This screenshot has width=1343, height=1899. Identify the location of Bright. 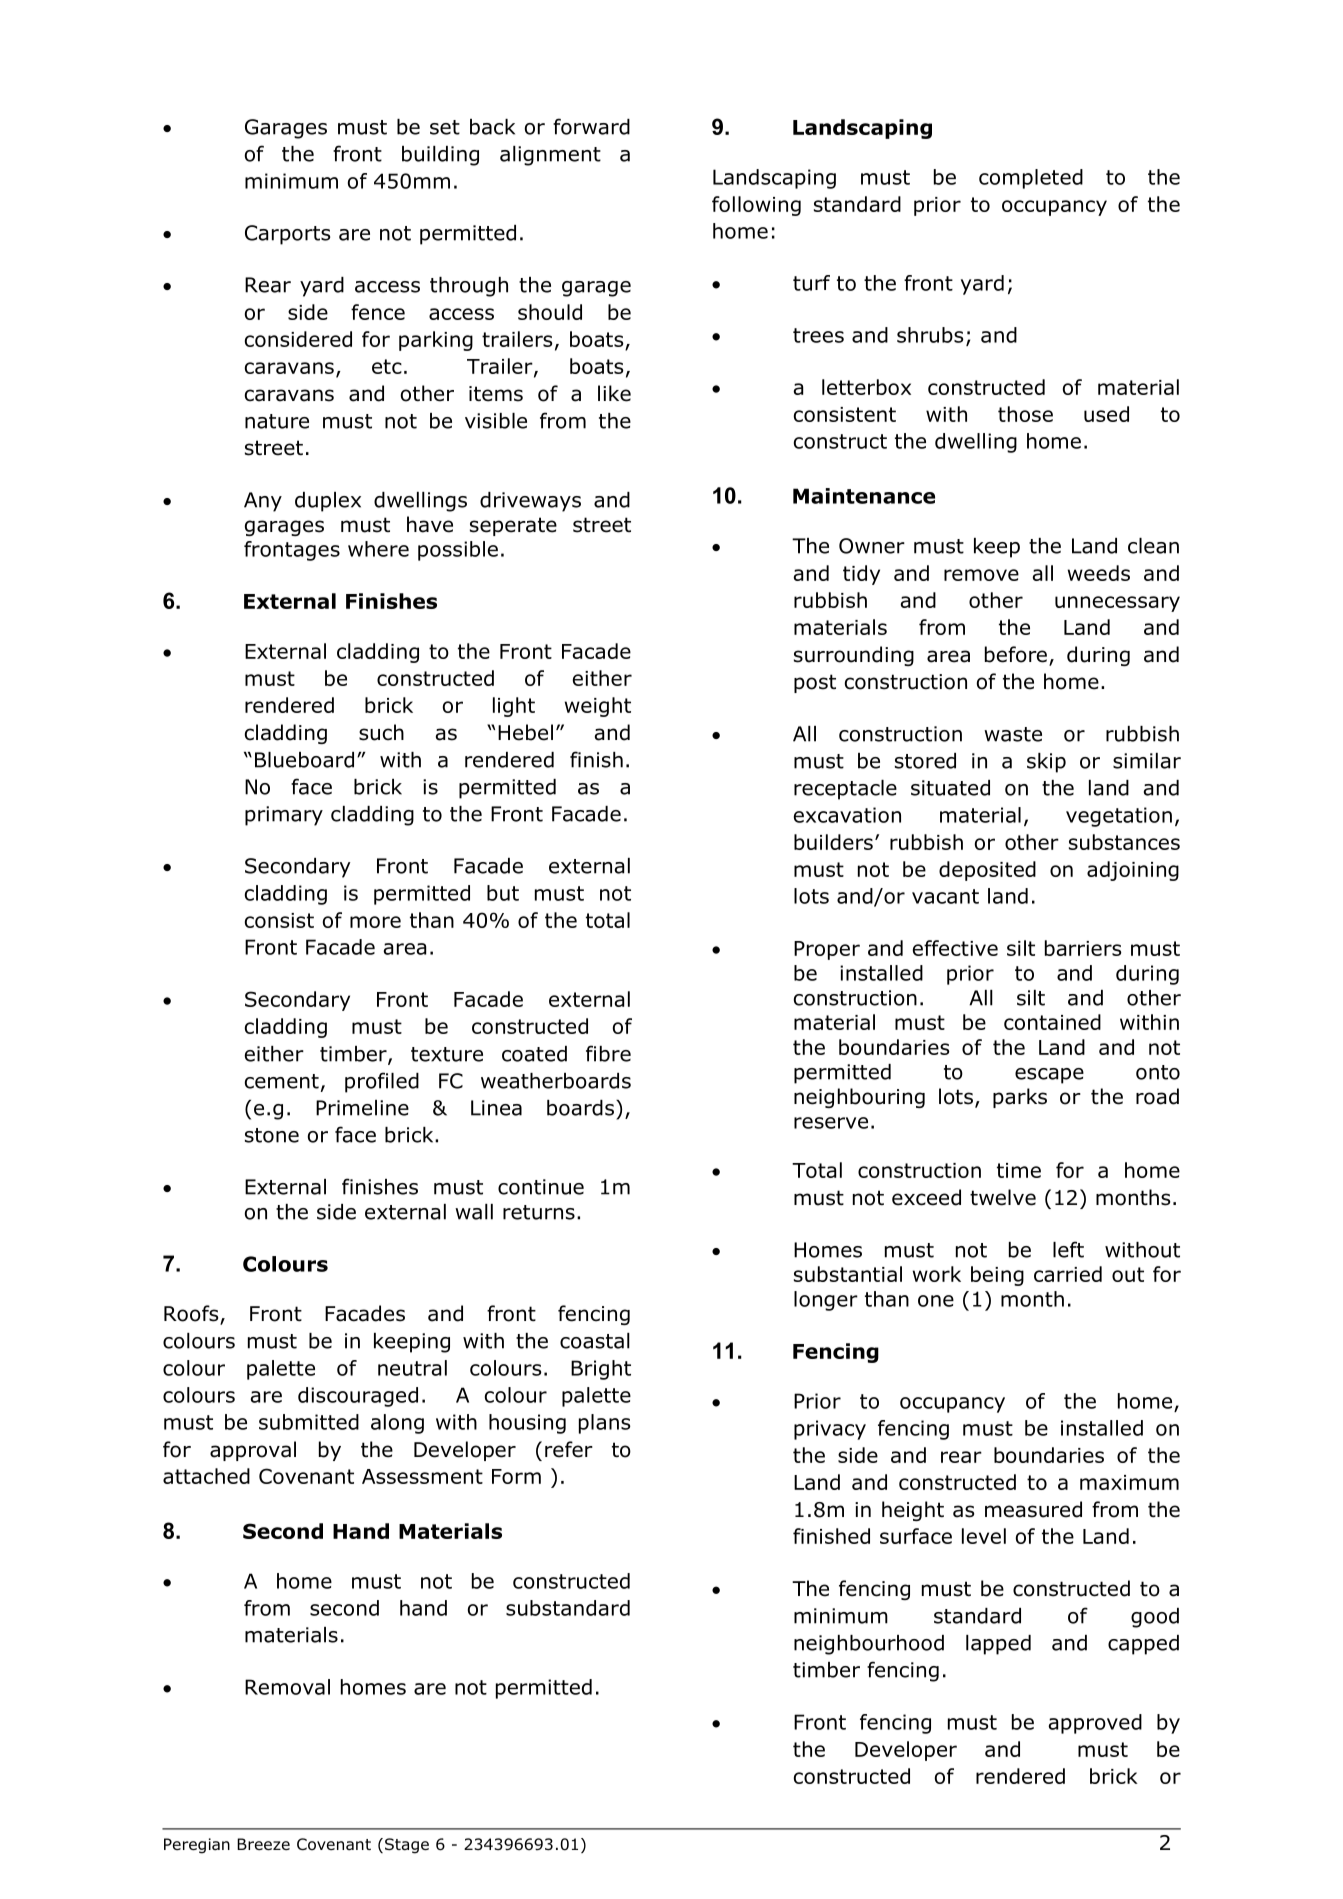
(601, 1370).
